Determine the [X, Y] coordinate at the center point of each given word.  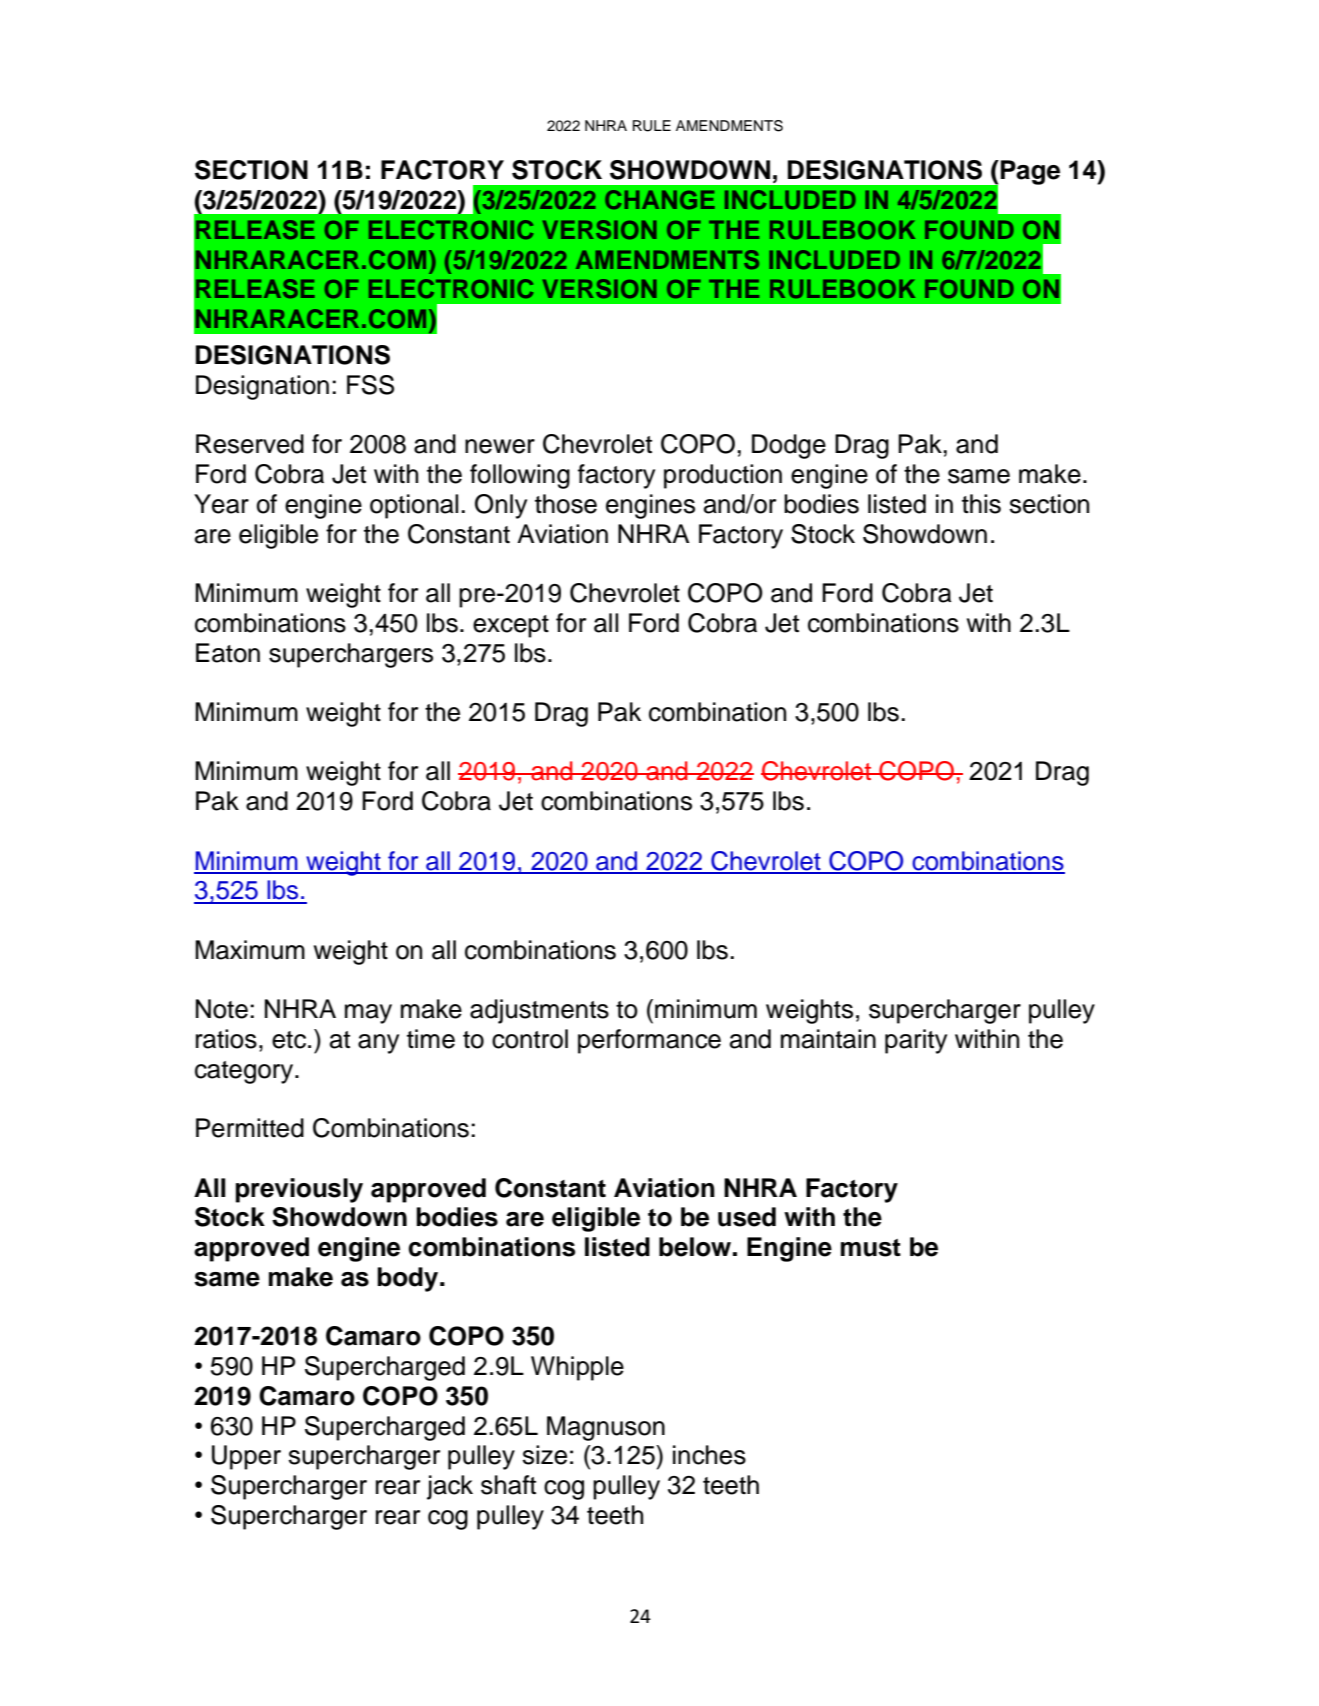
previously [299, 1190]
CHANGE [660, 199]
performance [649, 1041]
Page [1030, 172]
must [871, 1248]
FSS [370, 385]
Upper [246, 1457]
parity [916, 1041]
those [566, 504]
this [981, 504]
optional [414, 506]
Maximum [250, 950]
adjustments [539, 1011]
